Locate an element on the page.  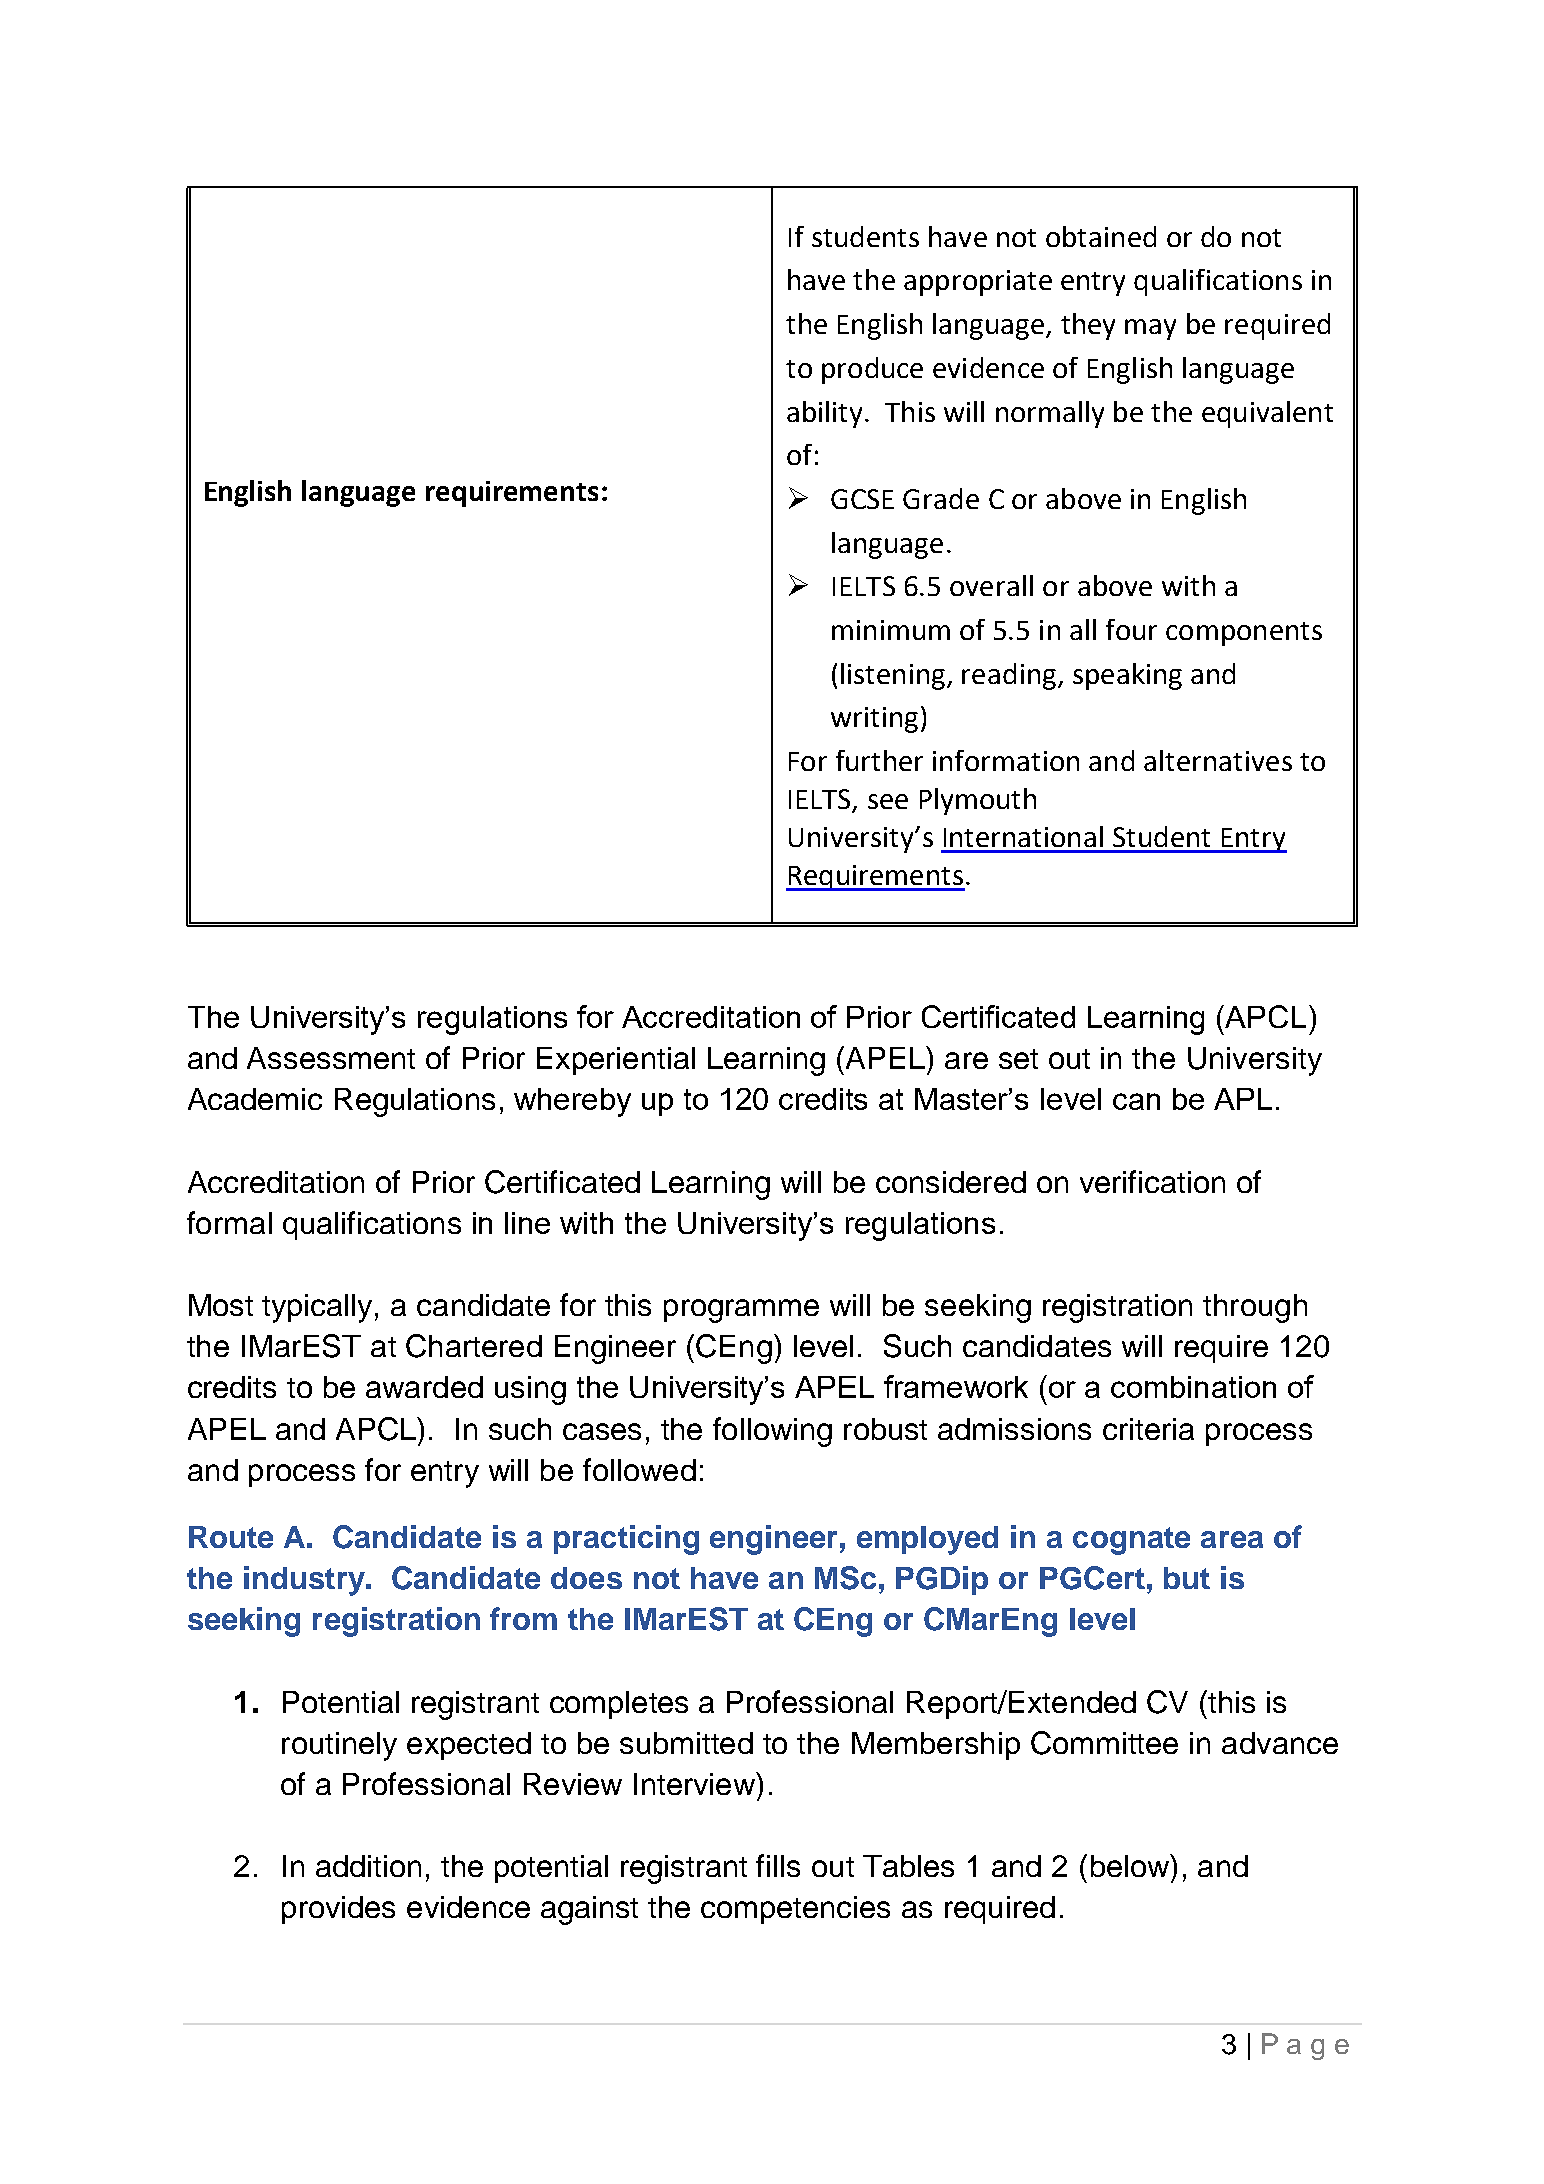
may is located at coordinates (1150, 329).
